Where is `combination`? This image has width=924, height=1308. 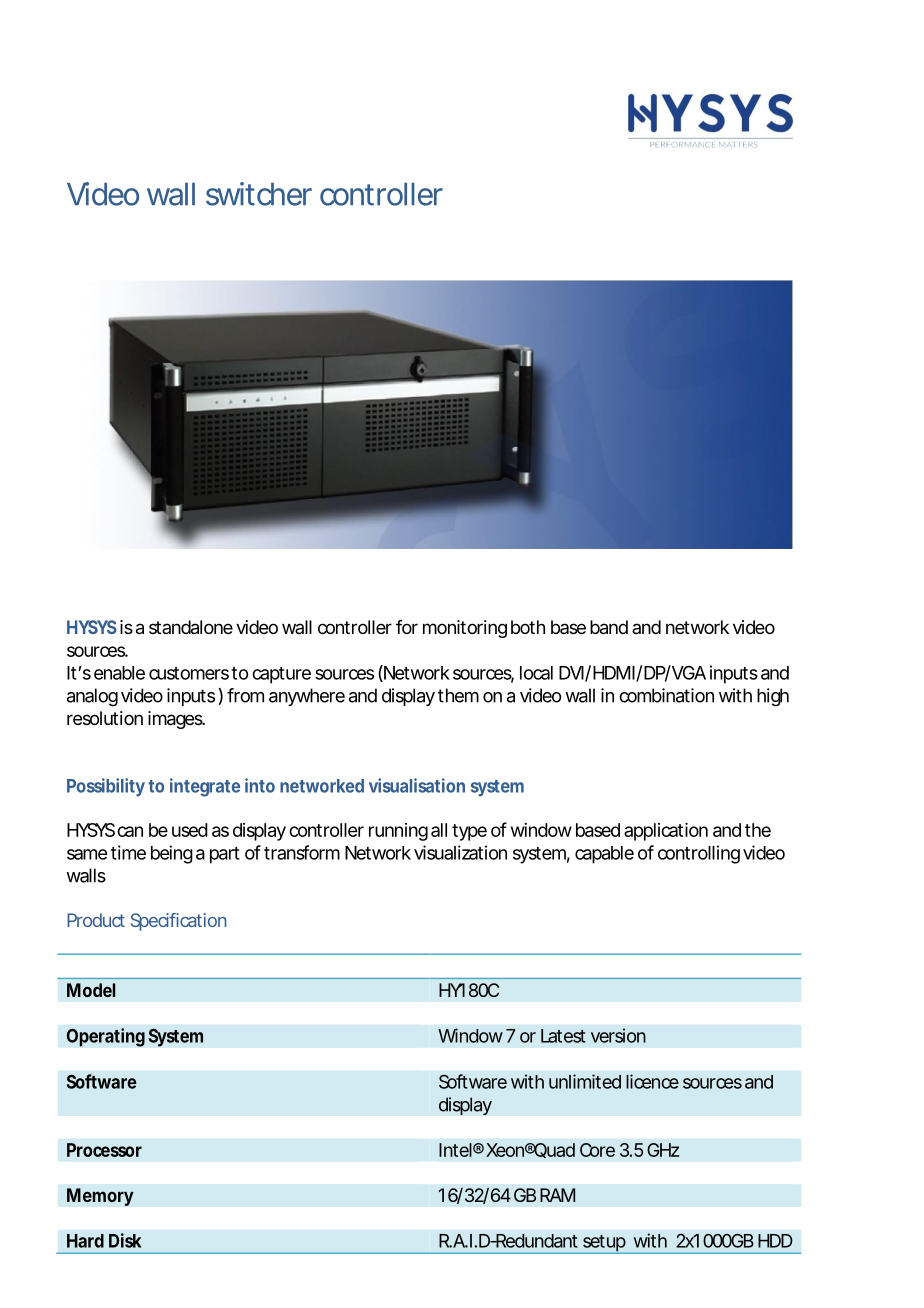 combination is located at coordinates (666, 695).
